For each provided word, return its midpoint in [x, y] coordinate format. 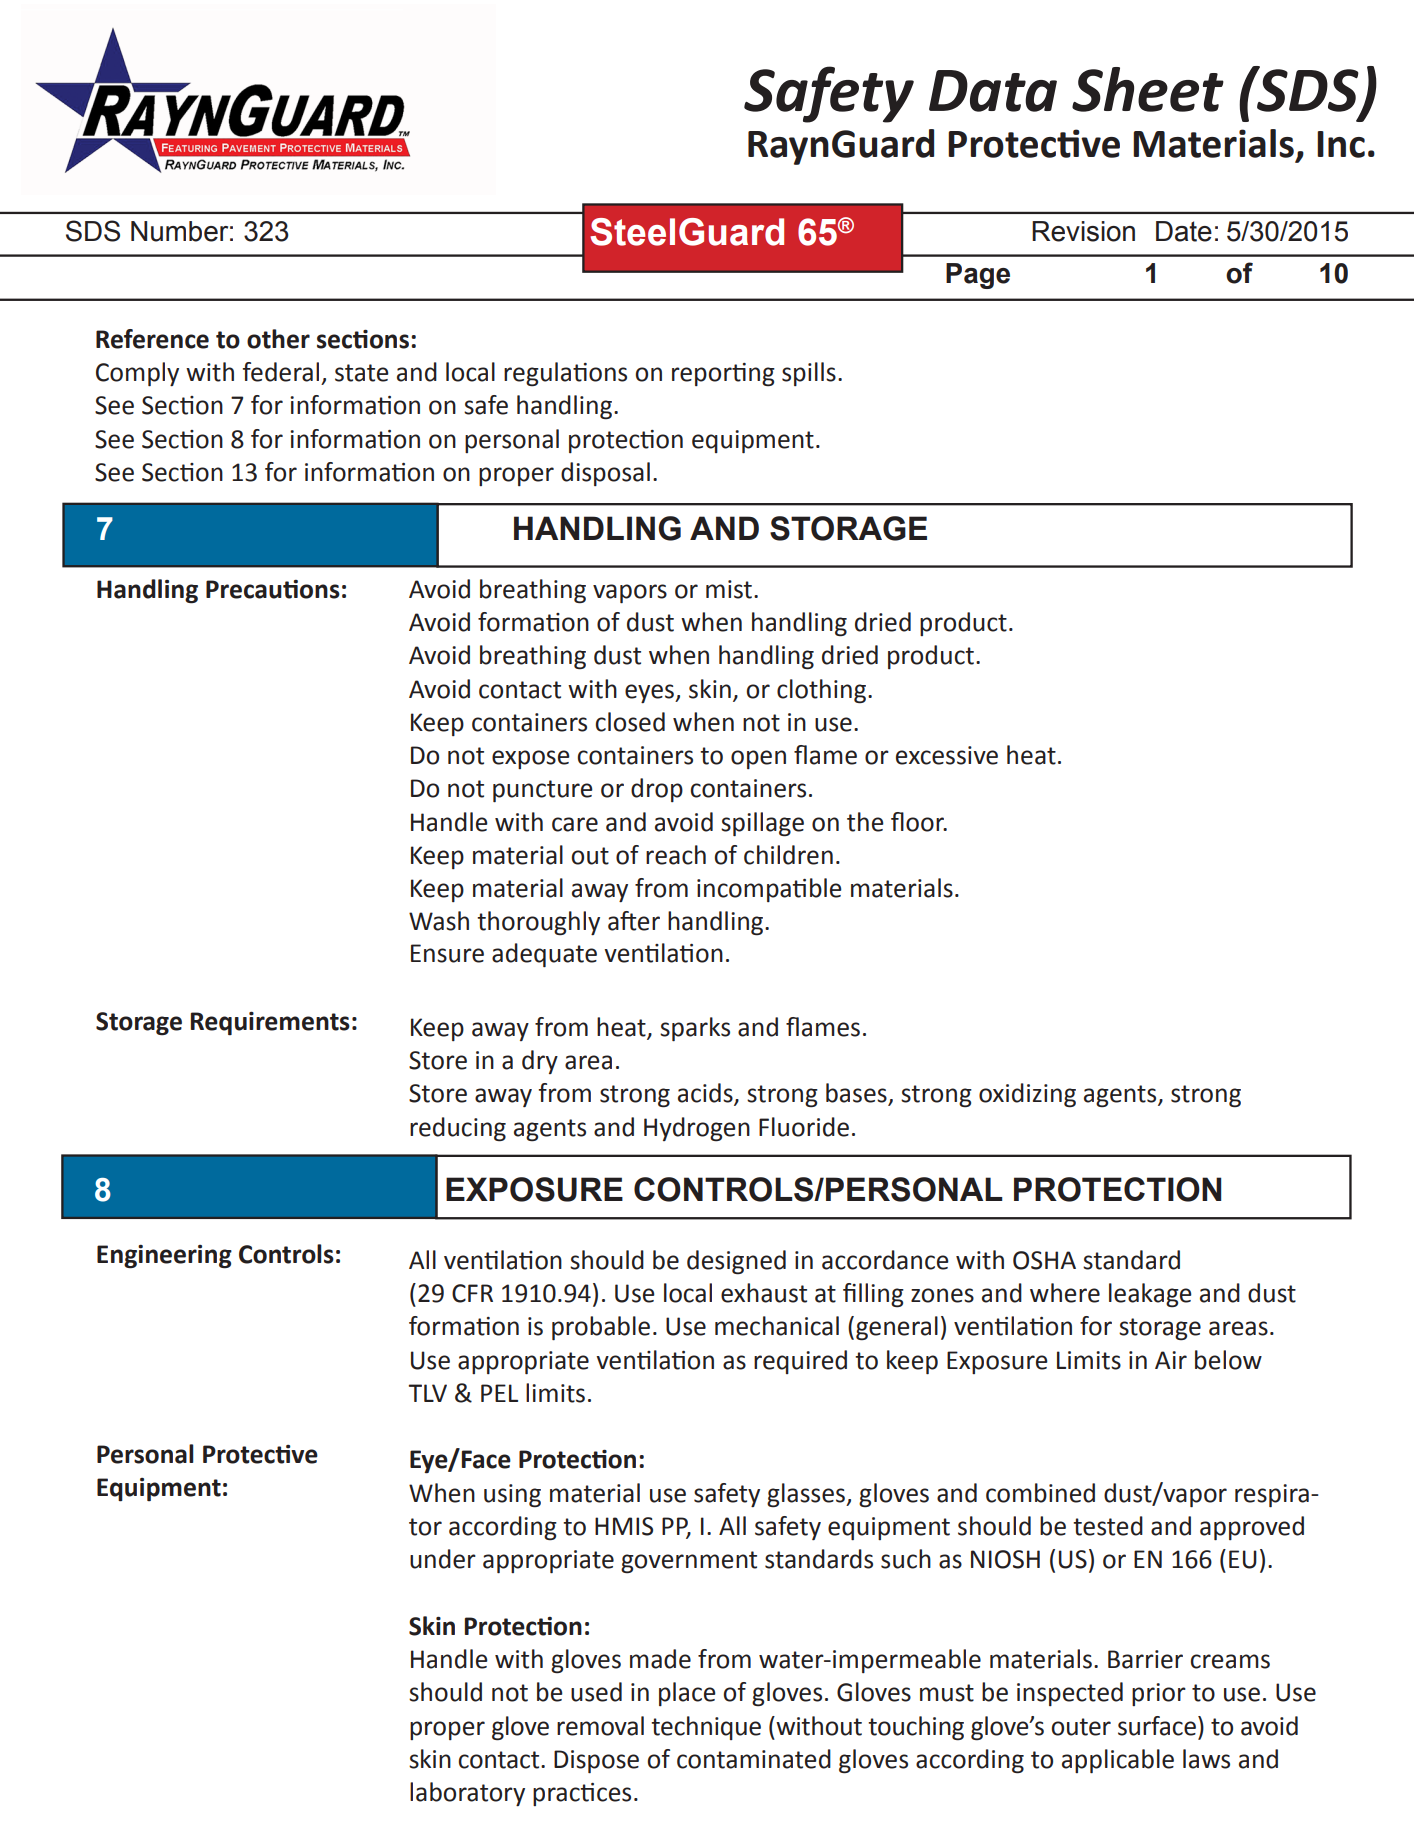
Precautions [273, 589]
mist [729, 589]
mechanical [777, 1326]
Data [993, 91]
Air [1171, 1360]
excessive [947, 755]
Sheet [1148, 89]
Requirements [270, 1024]
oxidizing [1027, 1095]
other [278, 339]
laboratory [467, 1794]
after [634, 921]
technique [706, 1728]
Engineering [164, 1257]
